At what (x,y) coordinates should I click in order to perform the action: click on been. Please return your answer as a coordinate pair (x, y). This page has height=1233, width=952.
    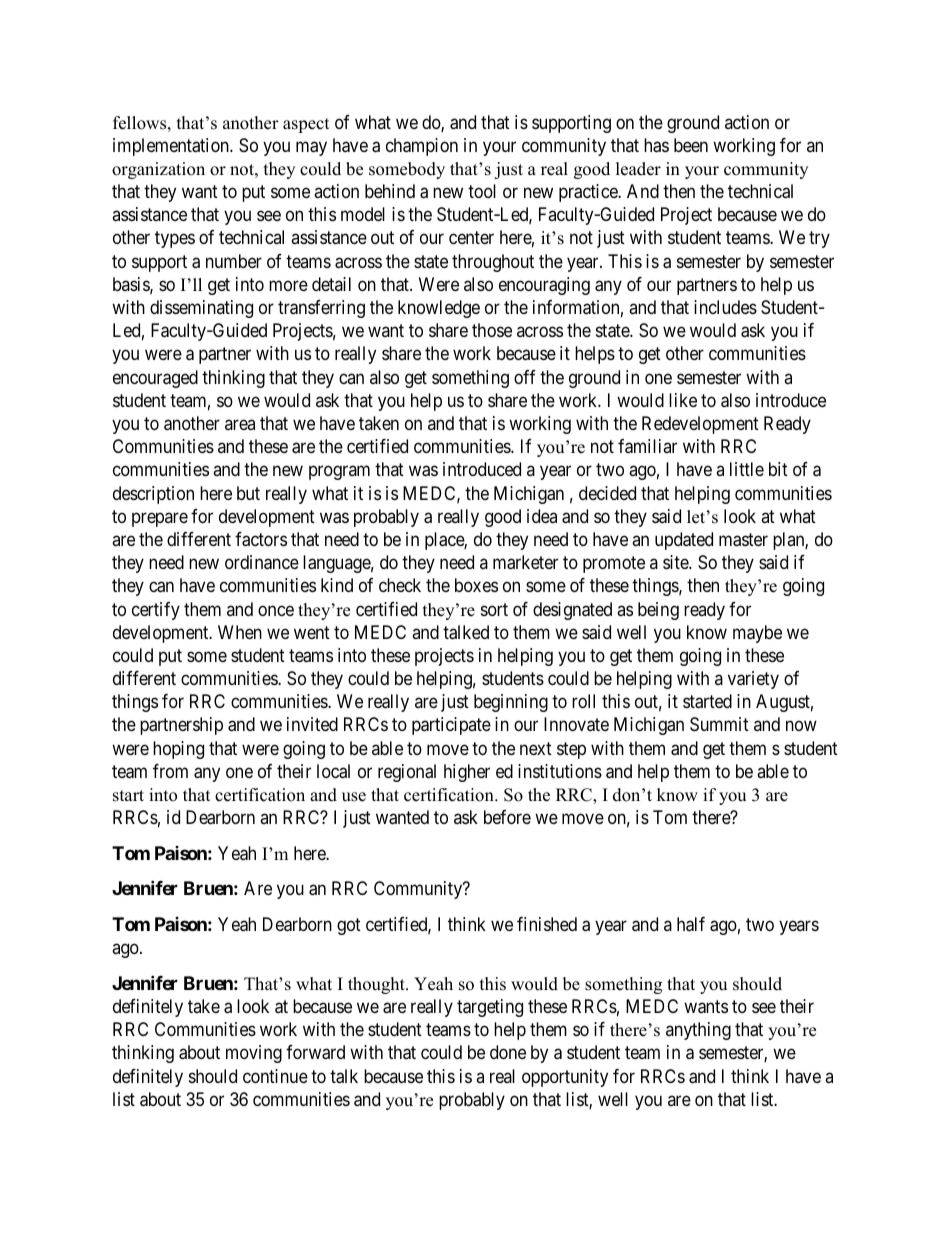
    Looking at the image, I should click on (691, 145).
